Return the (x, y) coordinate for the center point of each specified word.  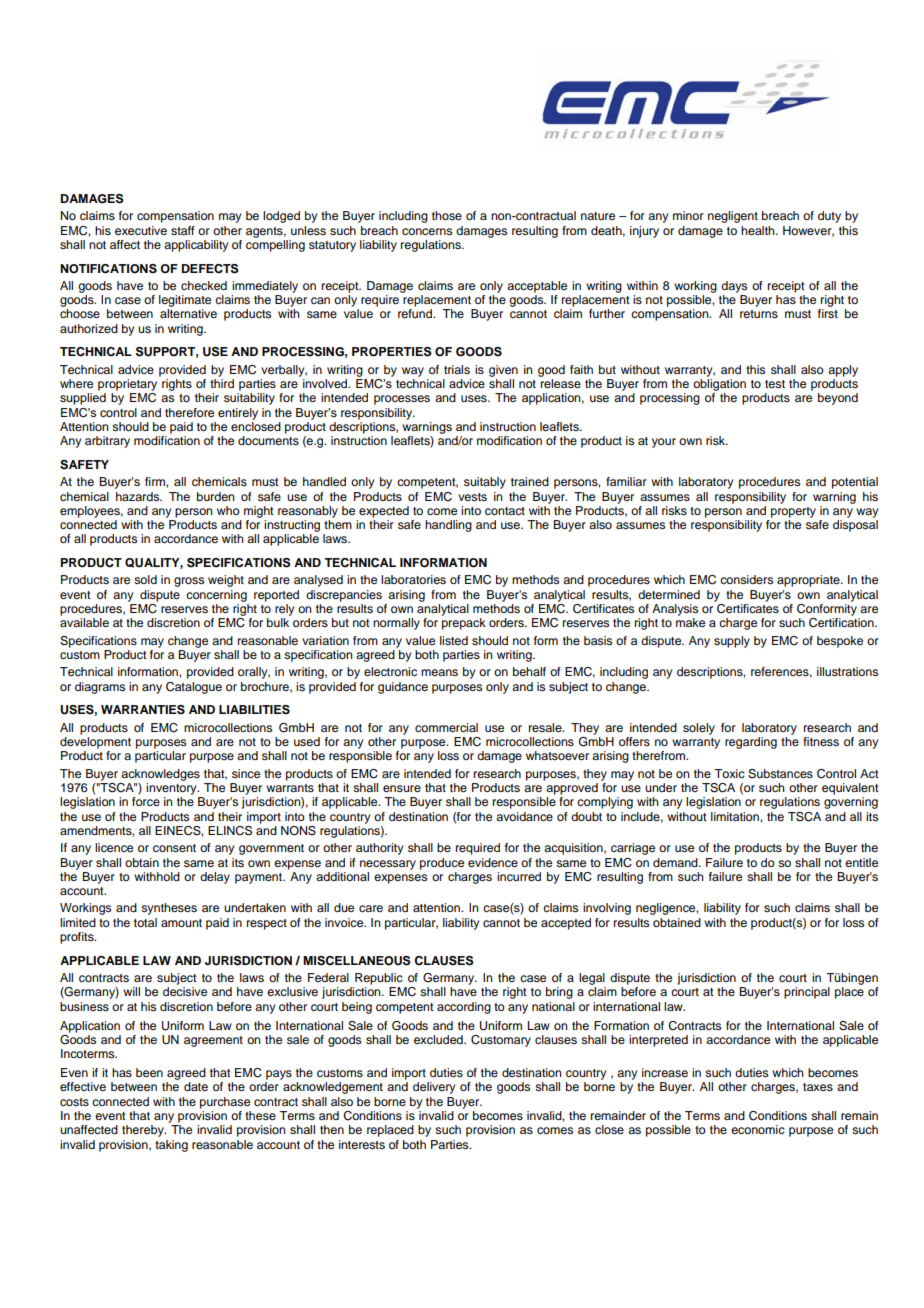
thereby (144, 1131)
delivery (434, 1088)
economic (758, 1129)
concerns (427, 231)
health (759, 230)
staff (183, 230)
